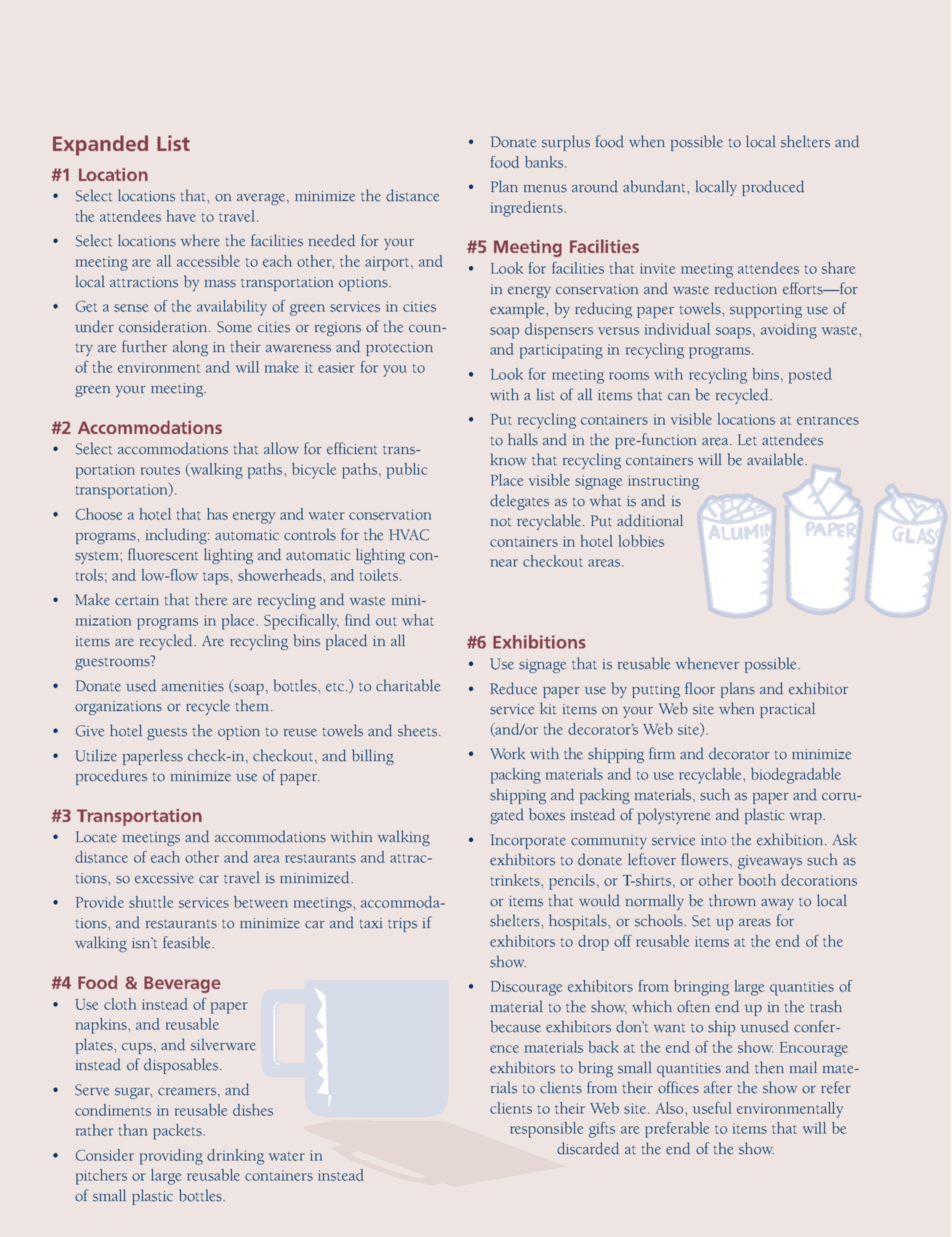 This page has height=1237, width=952. Describe the element at coordinates (171, 1157) in the page. I see `providing` at that location.
